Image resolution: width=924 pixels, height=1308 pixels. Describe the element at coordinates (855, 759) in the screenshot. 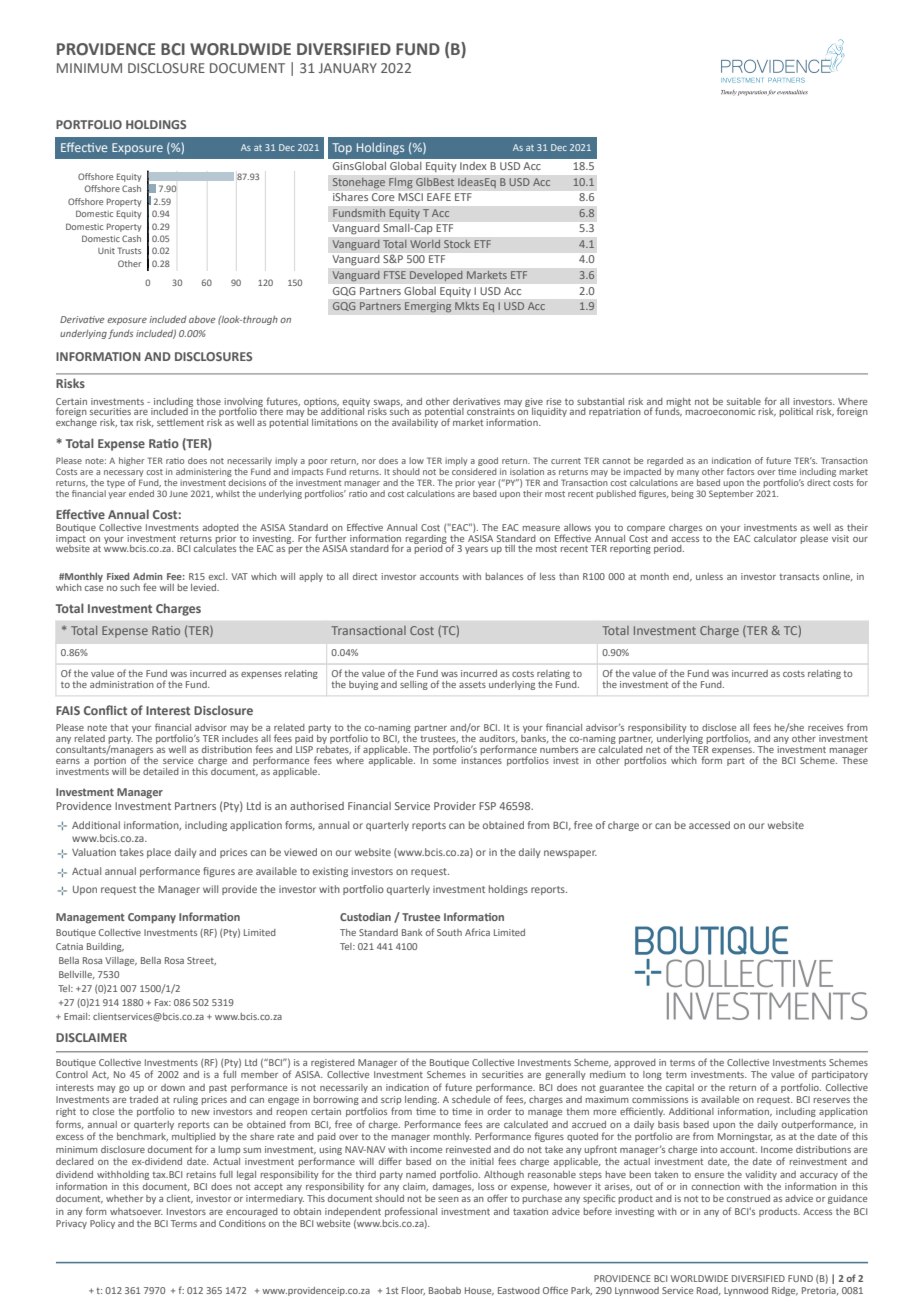

I see `These` at that location.
